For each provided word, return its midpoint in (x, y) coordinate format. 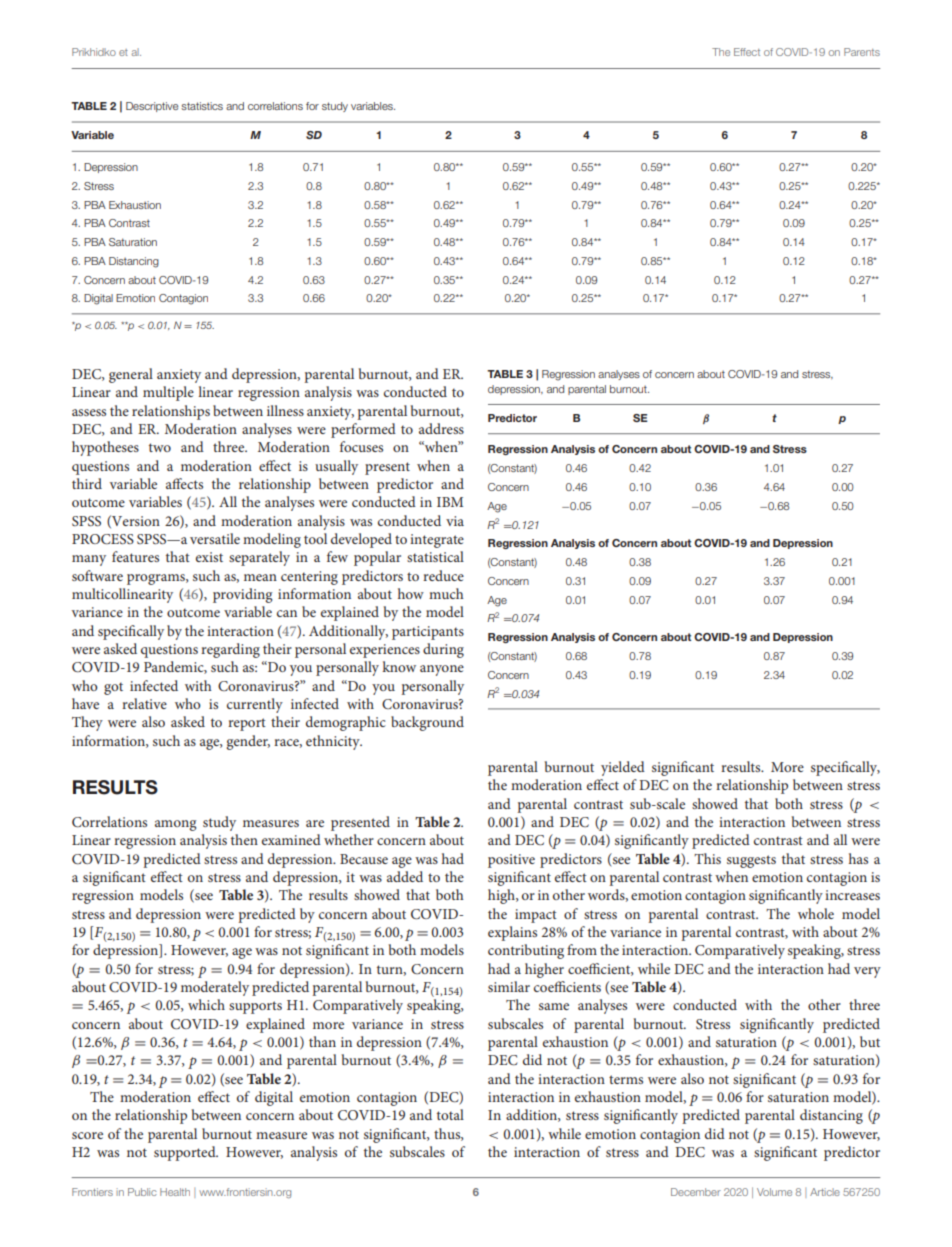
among (176, 825)
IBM (450, 502)
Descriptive (152, 107)
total (450, 1114)
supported (186, 1153)
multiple (168, 393)
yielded (623, 768)
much (446, 593)
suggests (751, 861)
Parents (862, 52)
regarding (230, 650)
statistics (202, 106)
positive (511, 861)
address (441, 428)
